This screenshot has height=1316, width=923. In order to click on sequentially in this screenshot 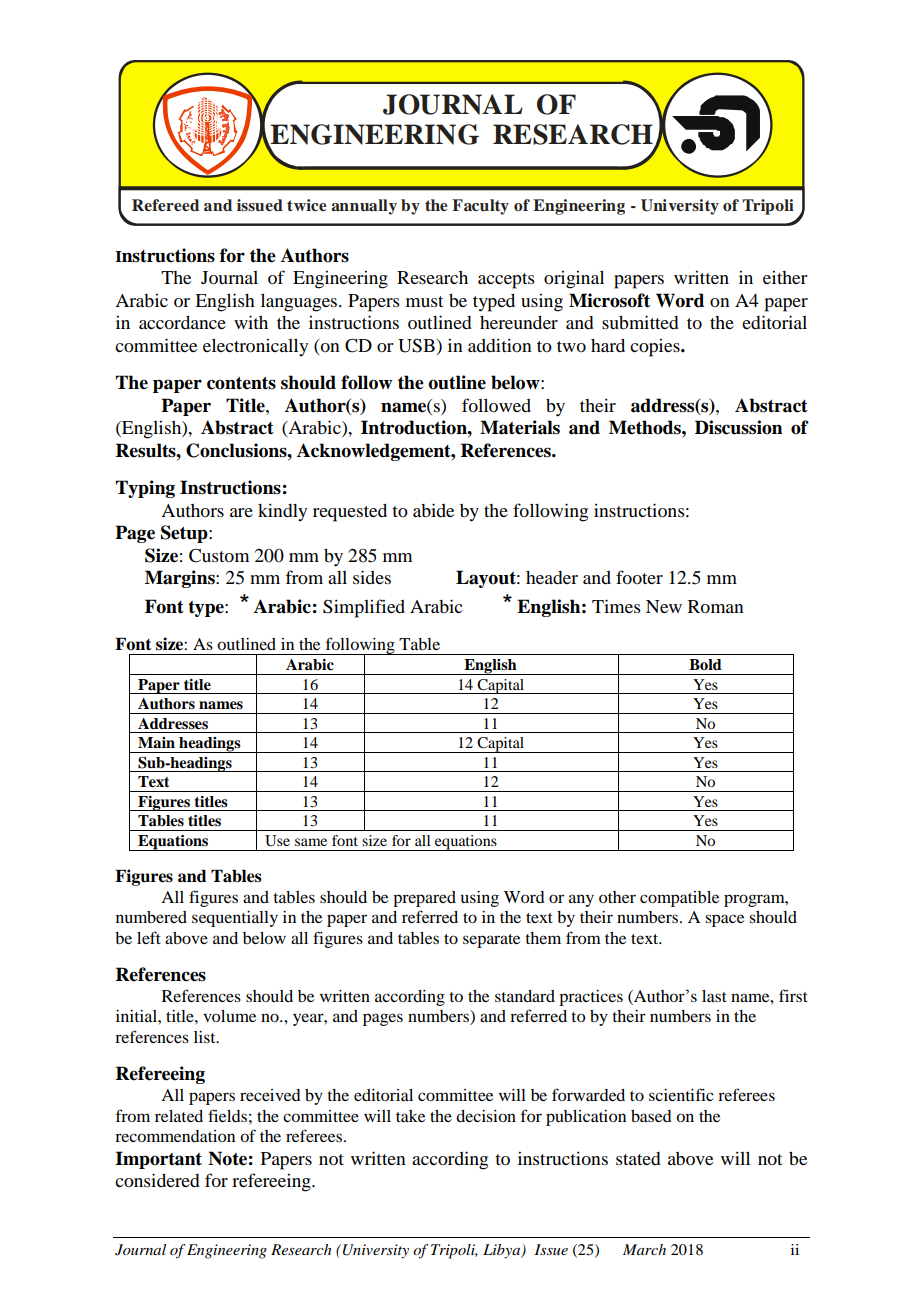, I will do `click(235, 919)`.
